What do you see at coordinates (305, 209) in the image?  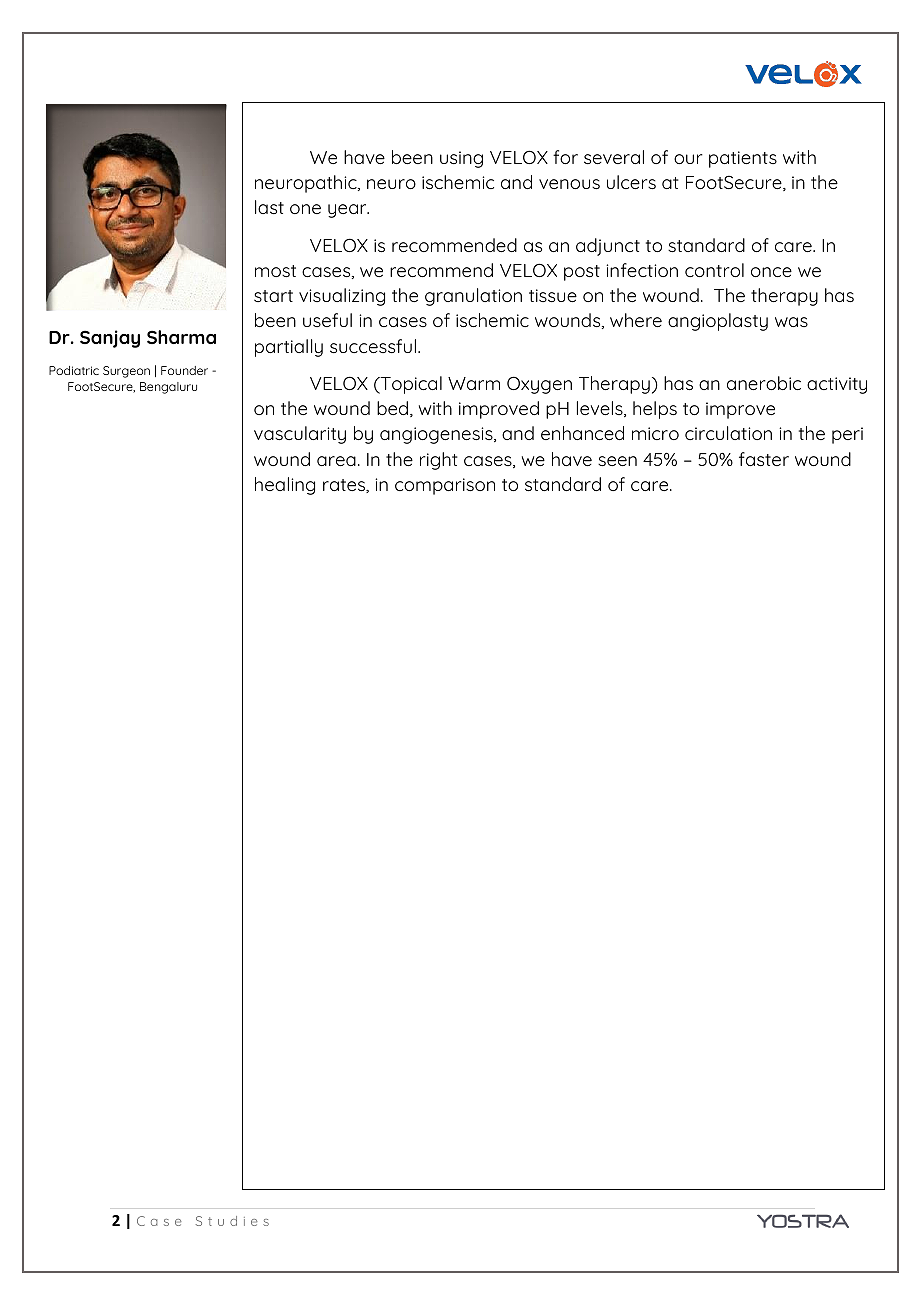 I see `one` at bounding box center [305, 209].
